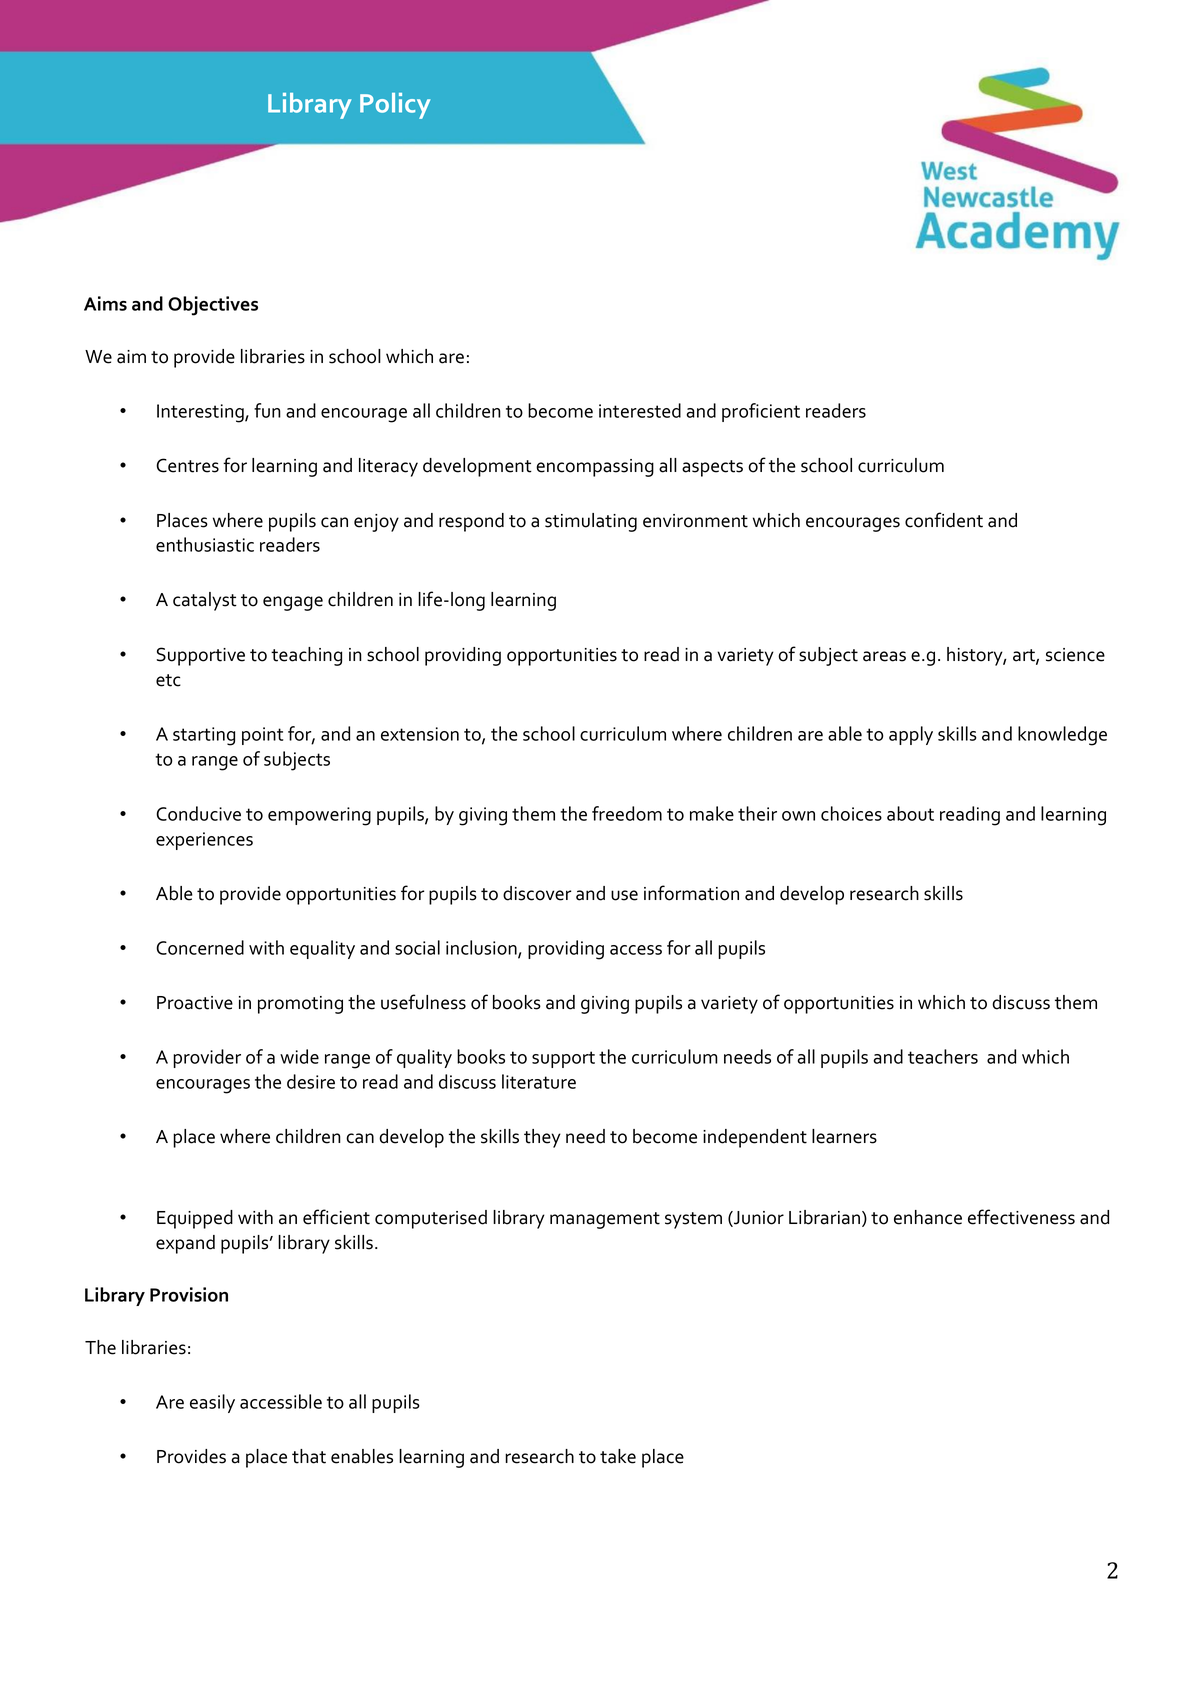 Image resolution: width=1189 pixels, height=1683 pixels. I want to click on Policy, so click(395, 106).
